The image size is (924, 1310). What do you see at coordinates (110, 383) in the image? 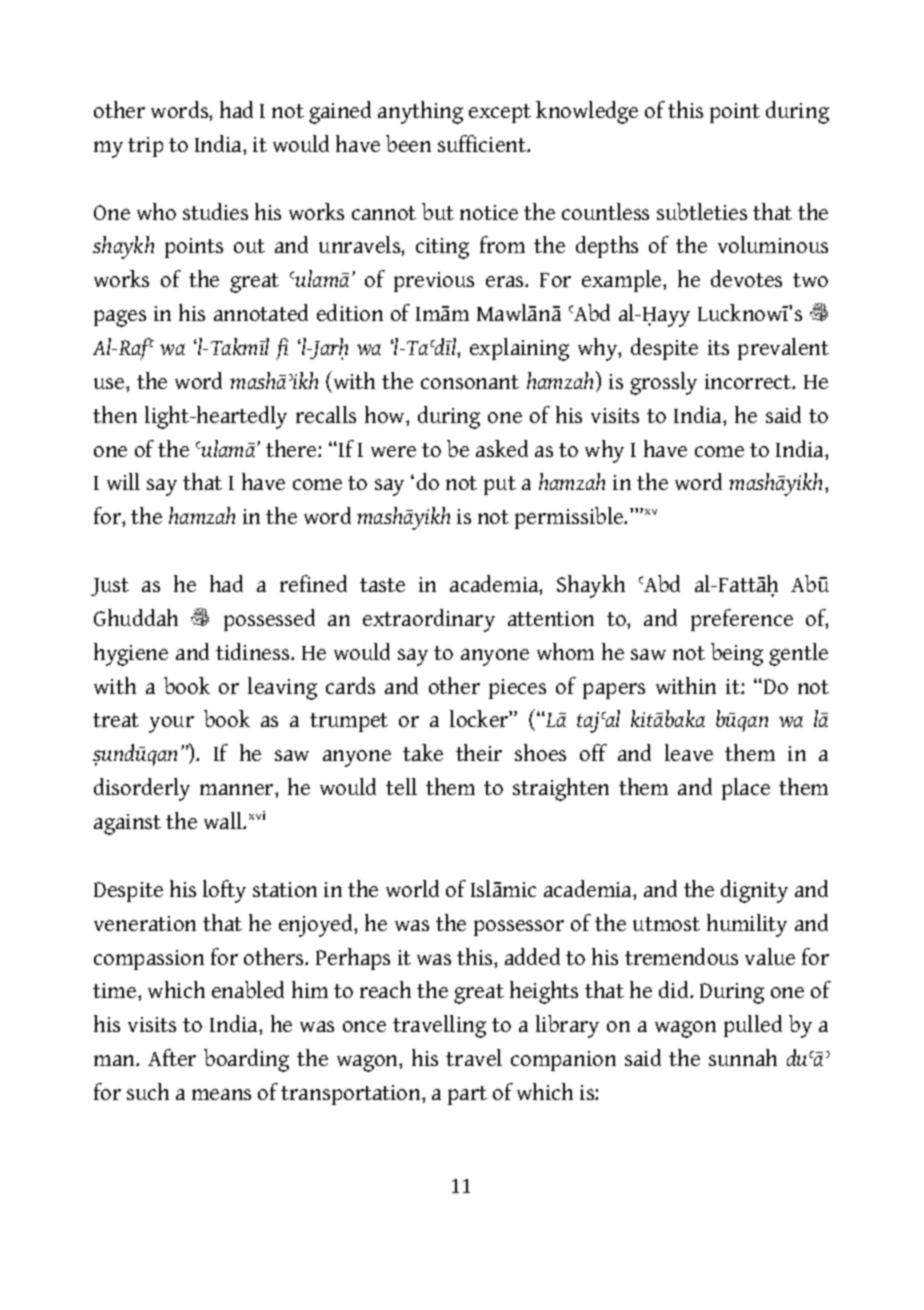
I see `use` at bounding box center [110, 383].
